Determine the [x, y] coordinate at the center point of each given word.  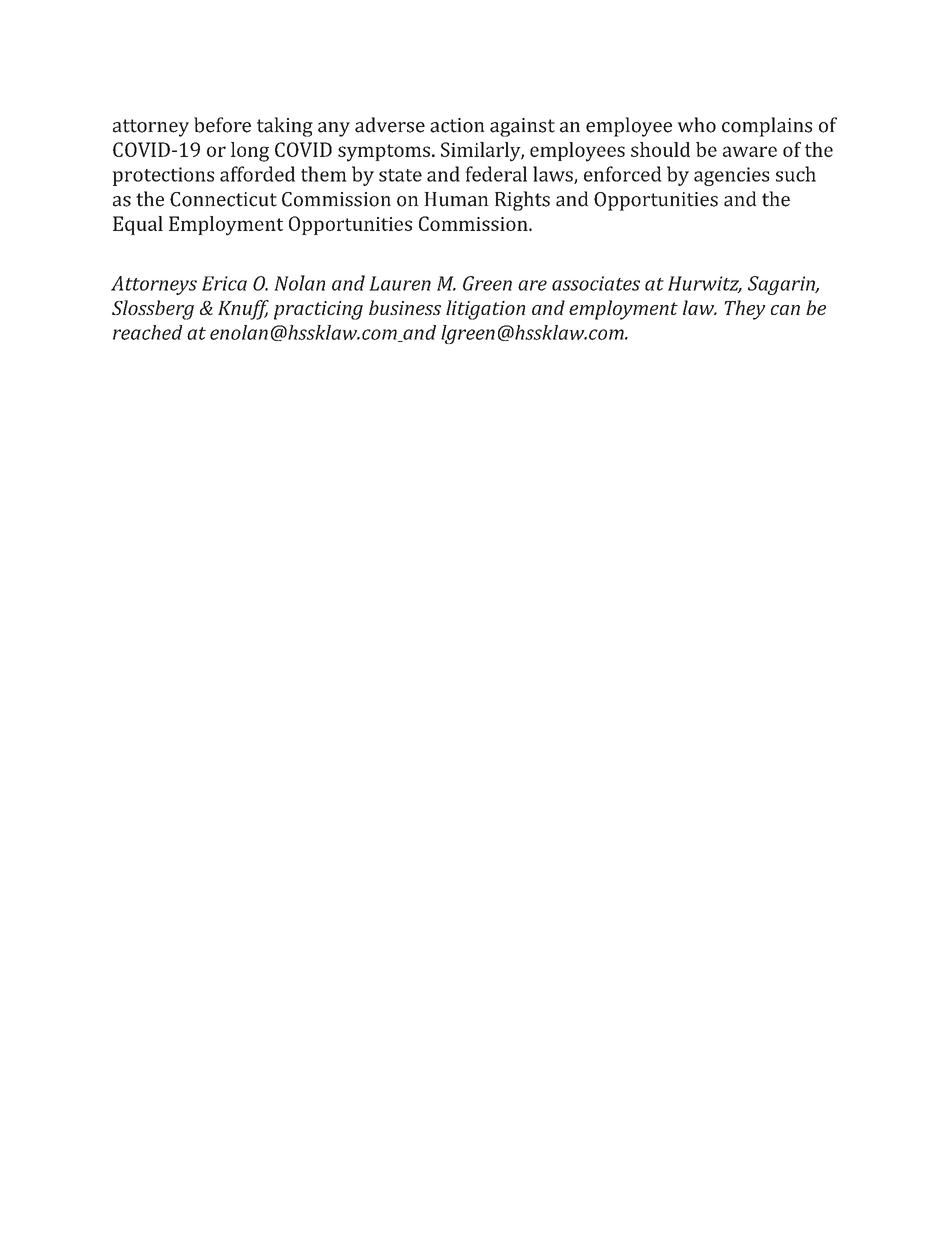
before [222, 125]
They [745, 310]
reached [148, 332]
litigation [485, 310]
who [696, 125]
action [457, 125]
